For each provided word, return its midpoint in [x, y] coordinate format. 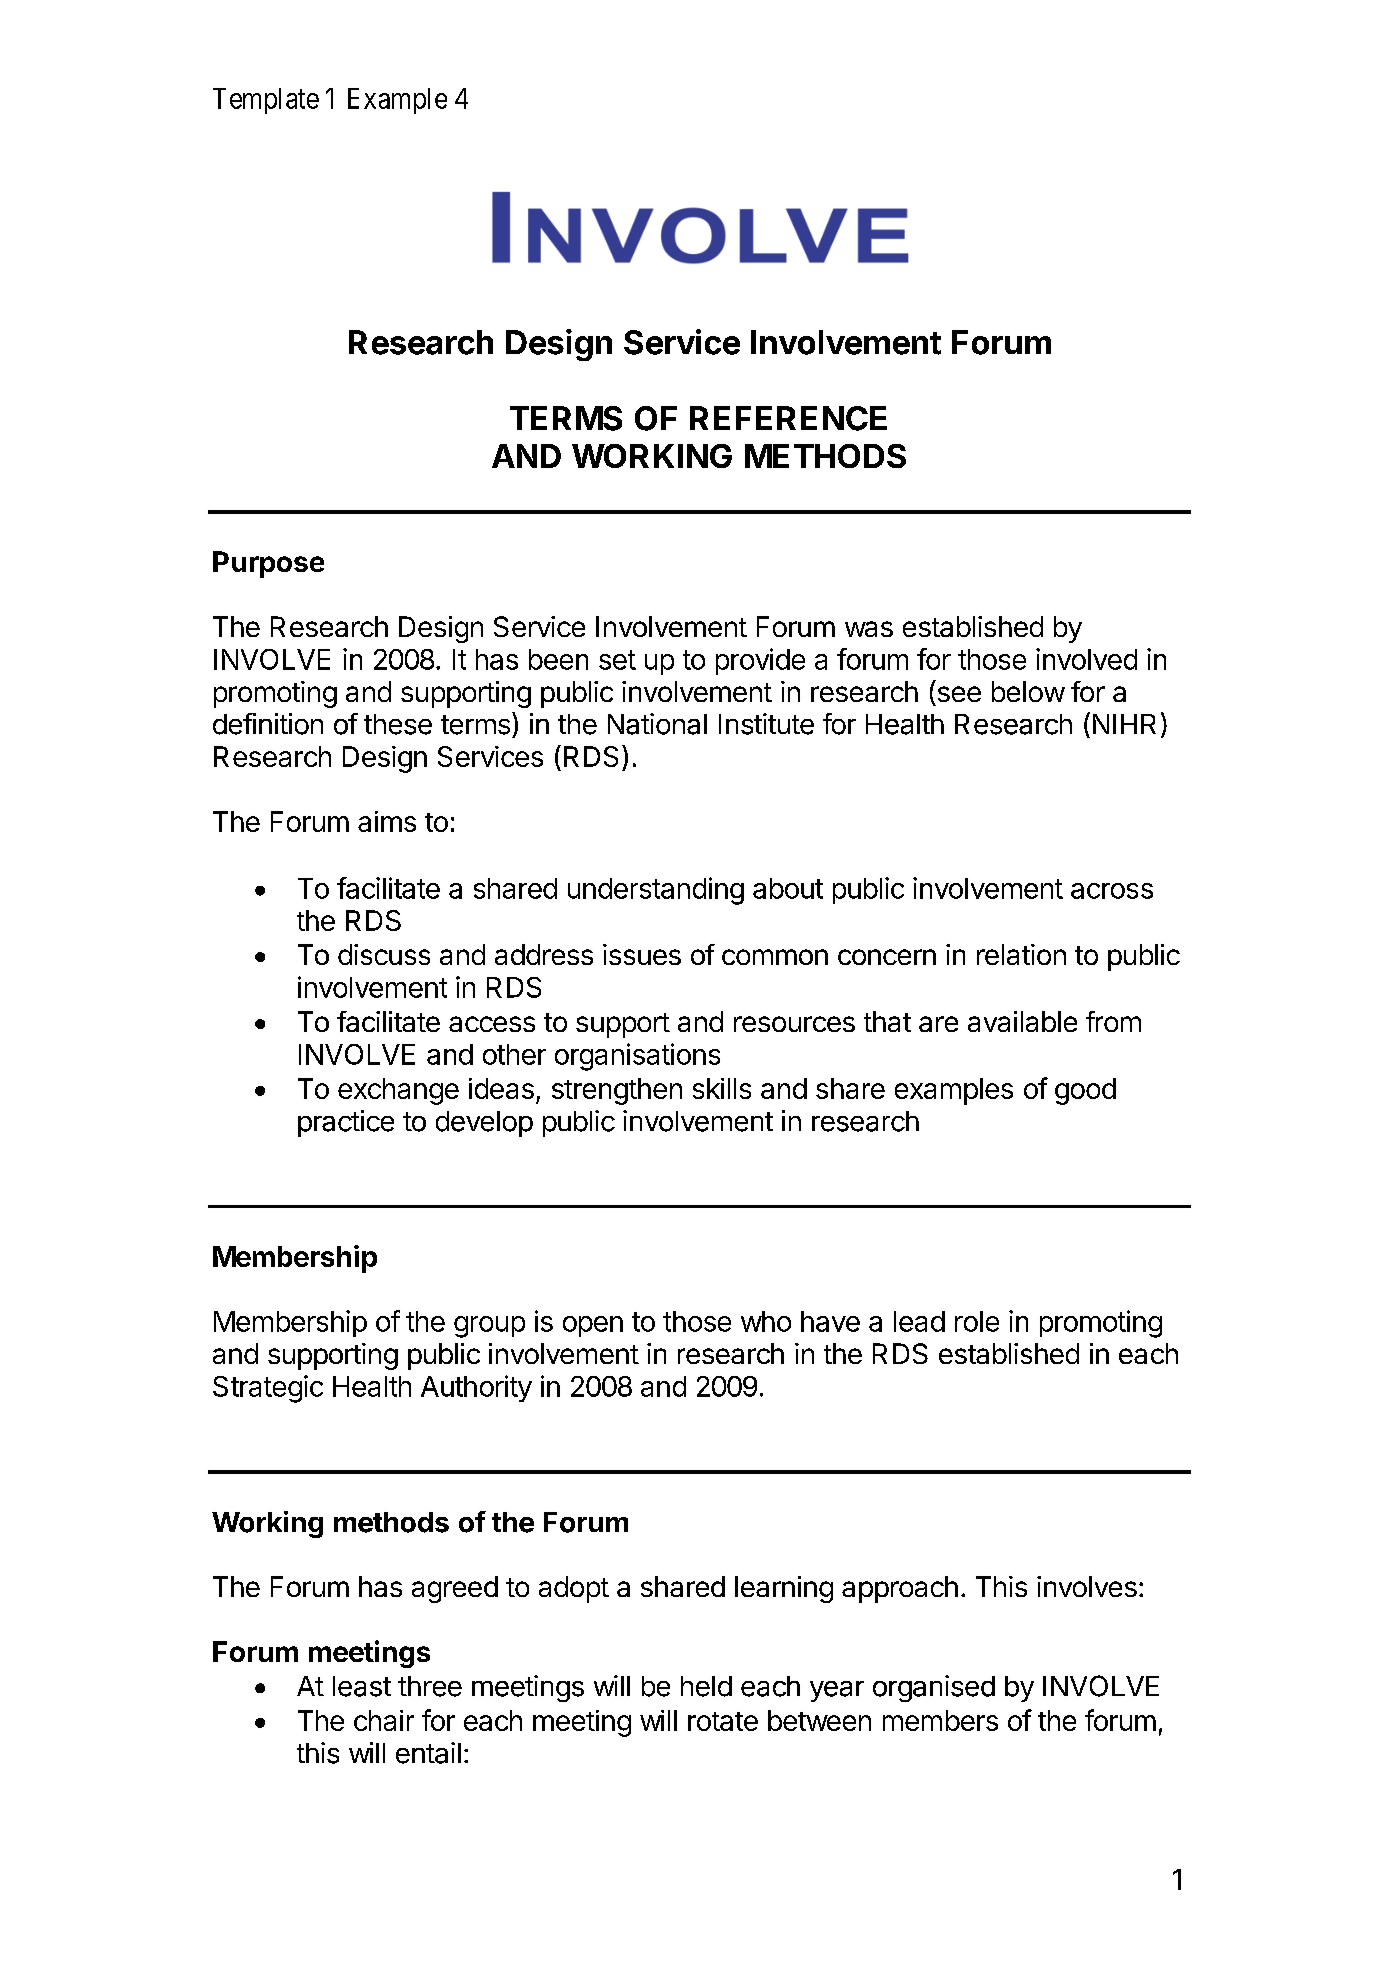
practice [346, 1123]
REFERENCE [788, 418]
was [869, 629]
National [657, 724]
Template [266, 101]
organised [934, 1688]
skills [722, 1088]
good [1085, 1091]
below [1028, 691]
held [706, 1686]
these [398, 724]
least [362, 1686]
